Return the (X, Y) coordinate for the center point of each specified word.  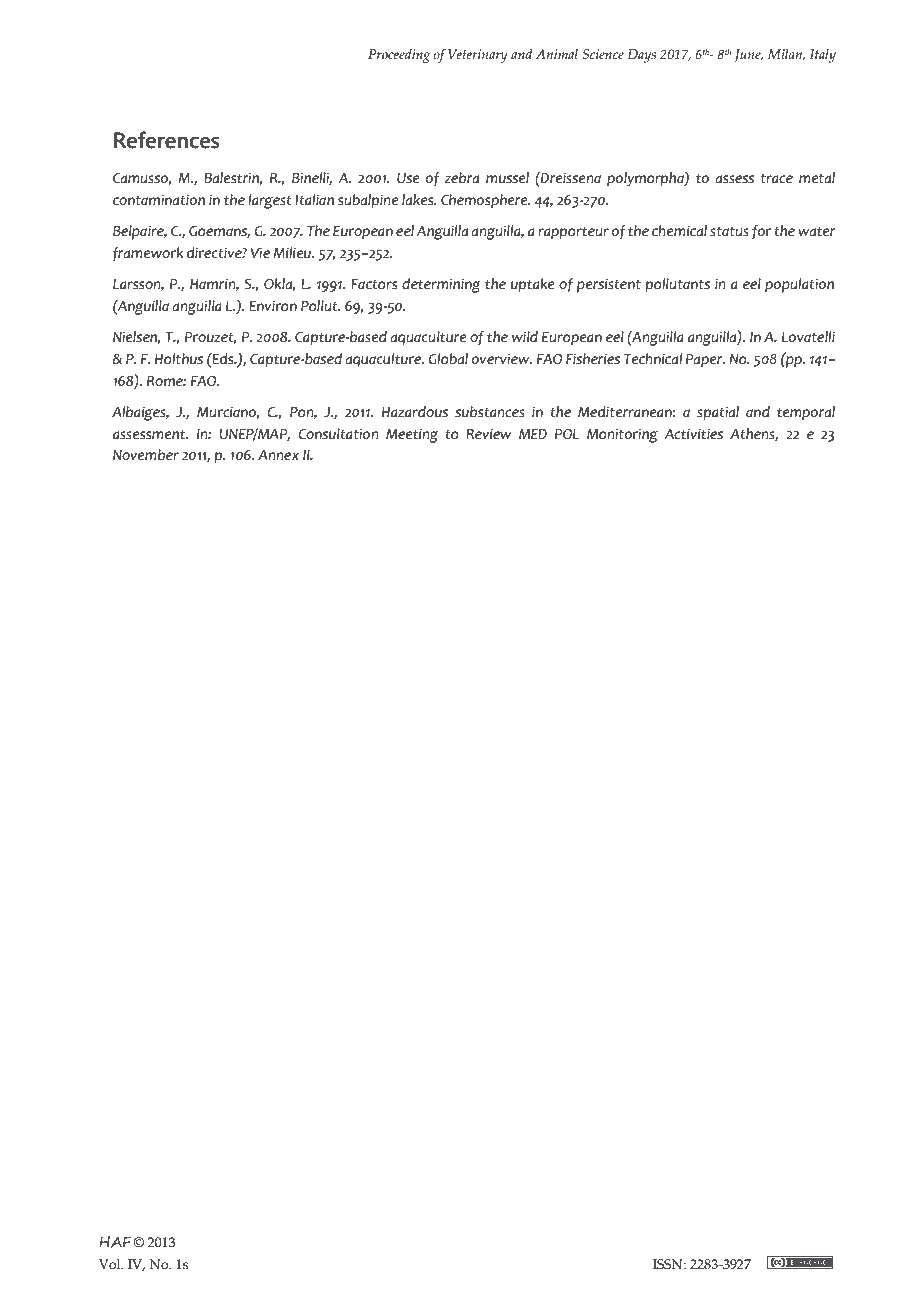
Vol (111, 1264)
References (167, 140)
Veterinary (478, 56)
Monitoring (622, 435)
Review (489, 434)
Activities (693, 434)
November (146, 455)
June (748, 55)
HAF (116, 1242)
